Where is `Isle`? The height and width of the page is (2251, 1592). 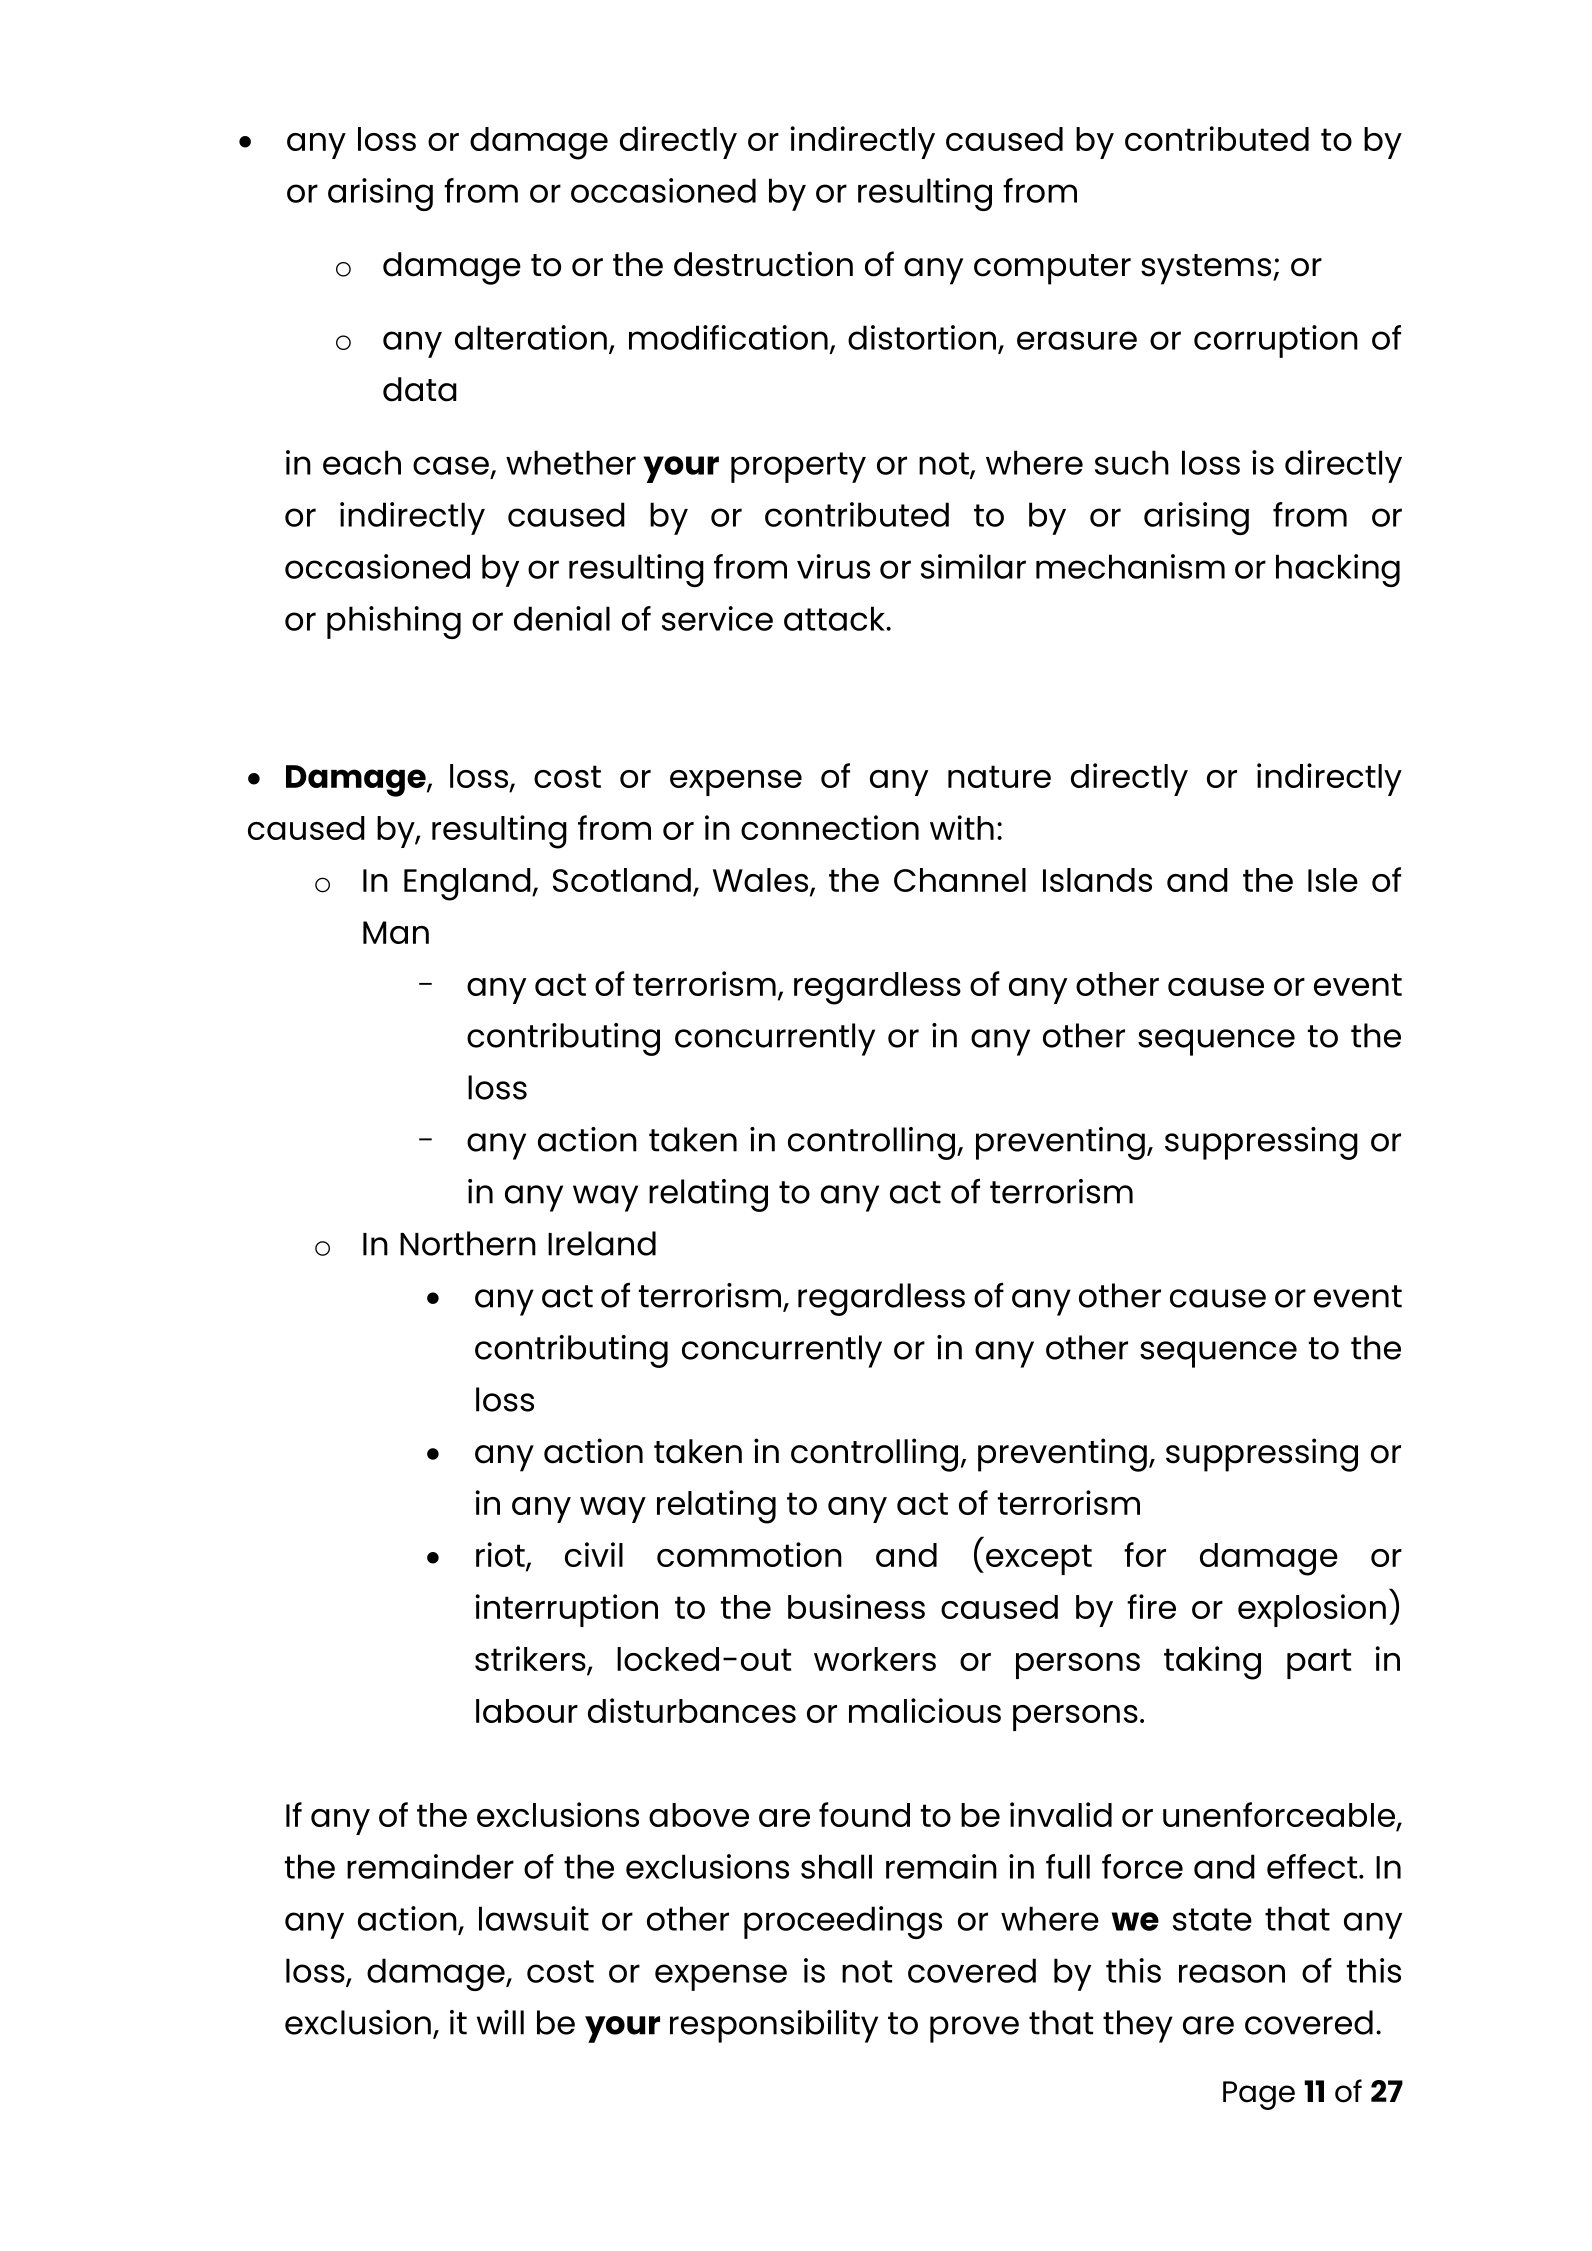 Isle is located at coordinates (1333, 880).
